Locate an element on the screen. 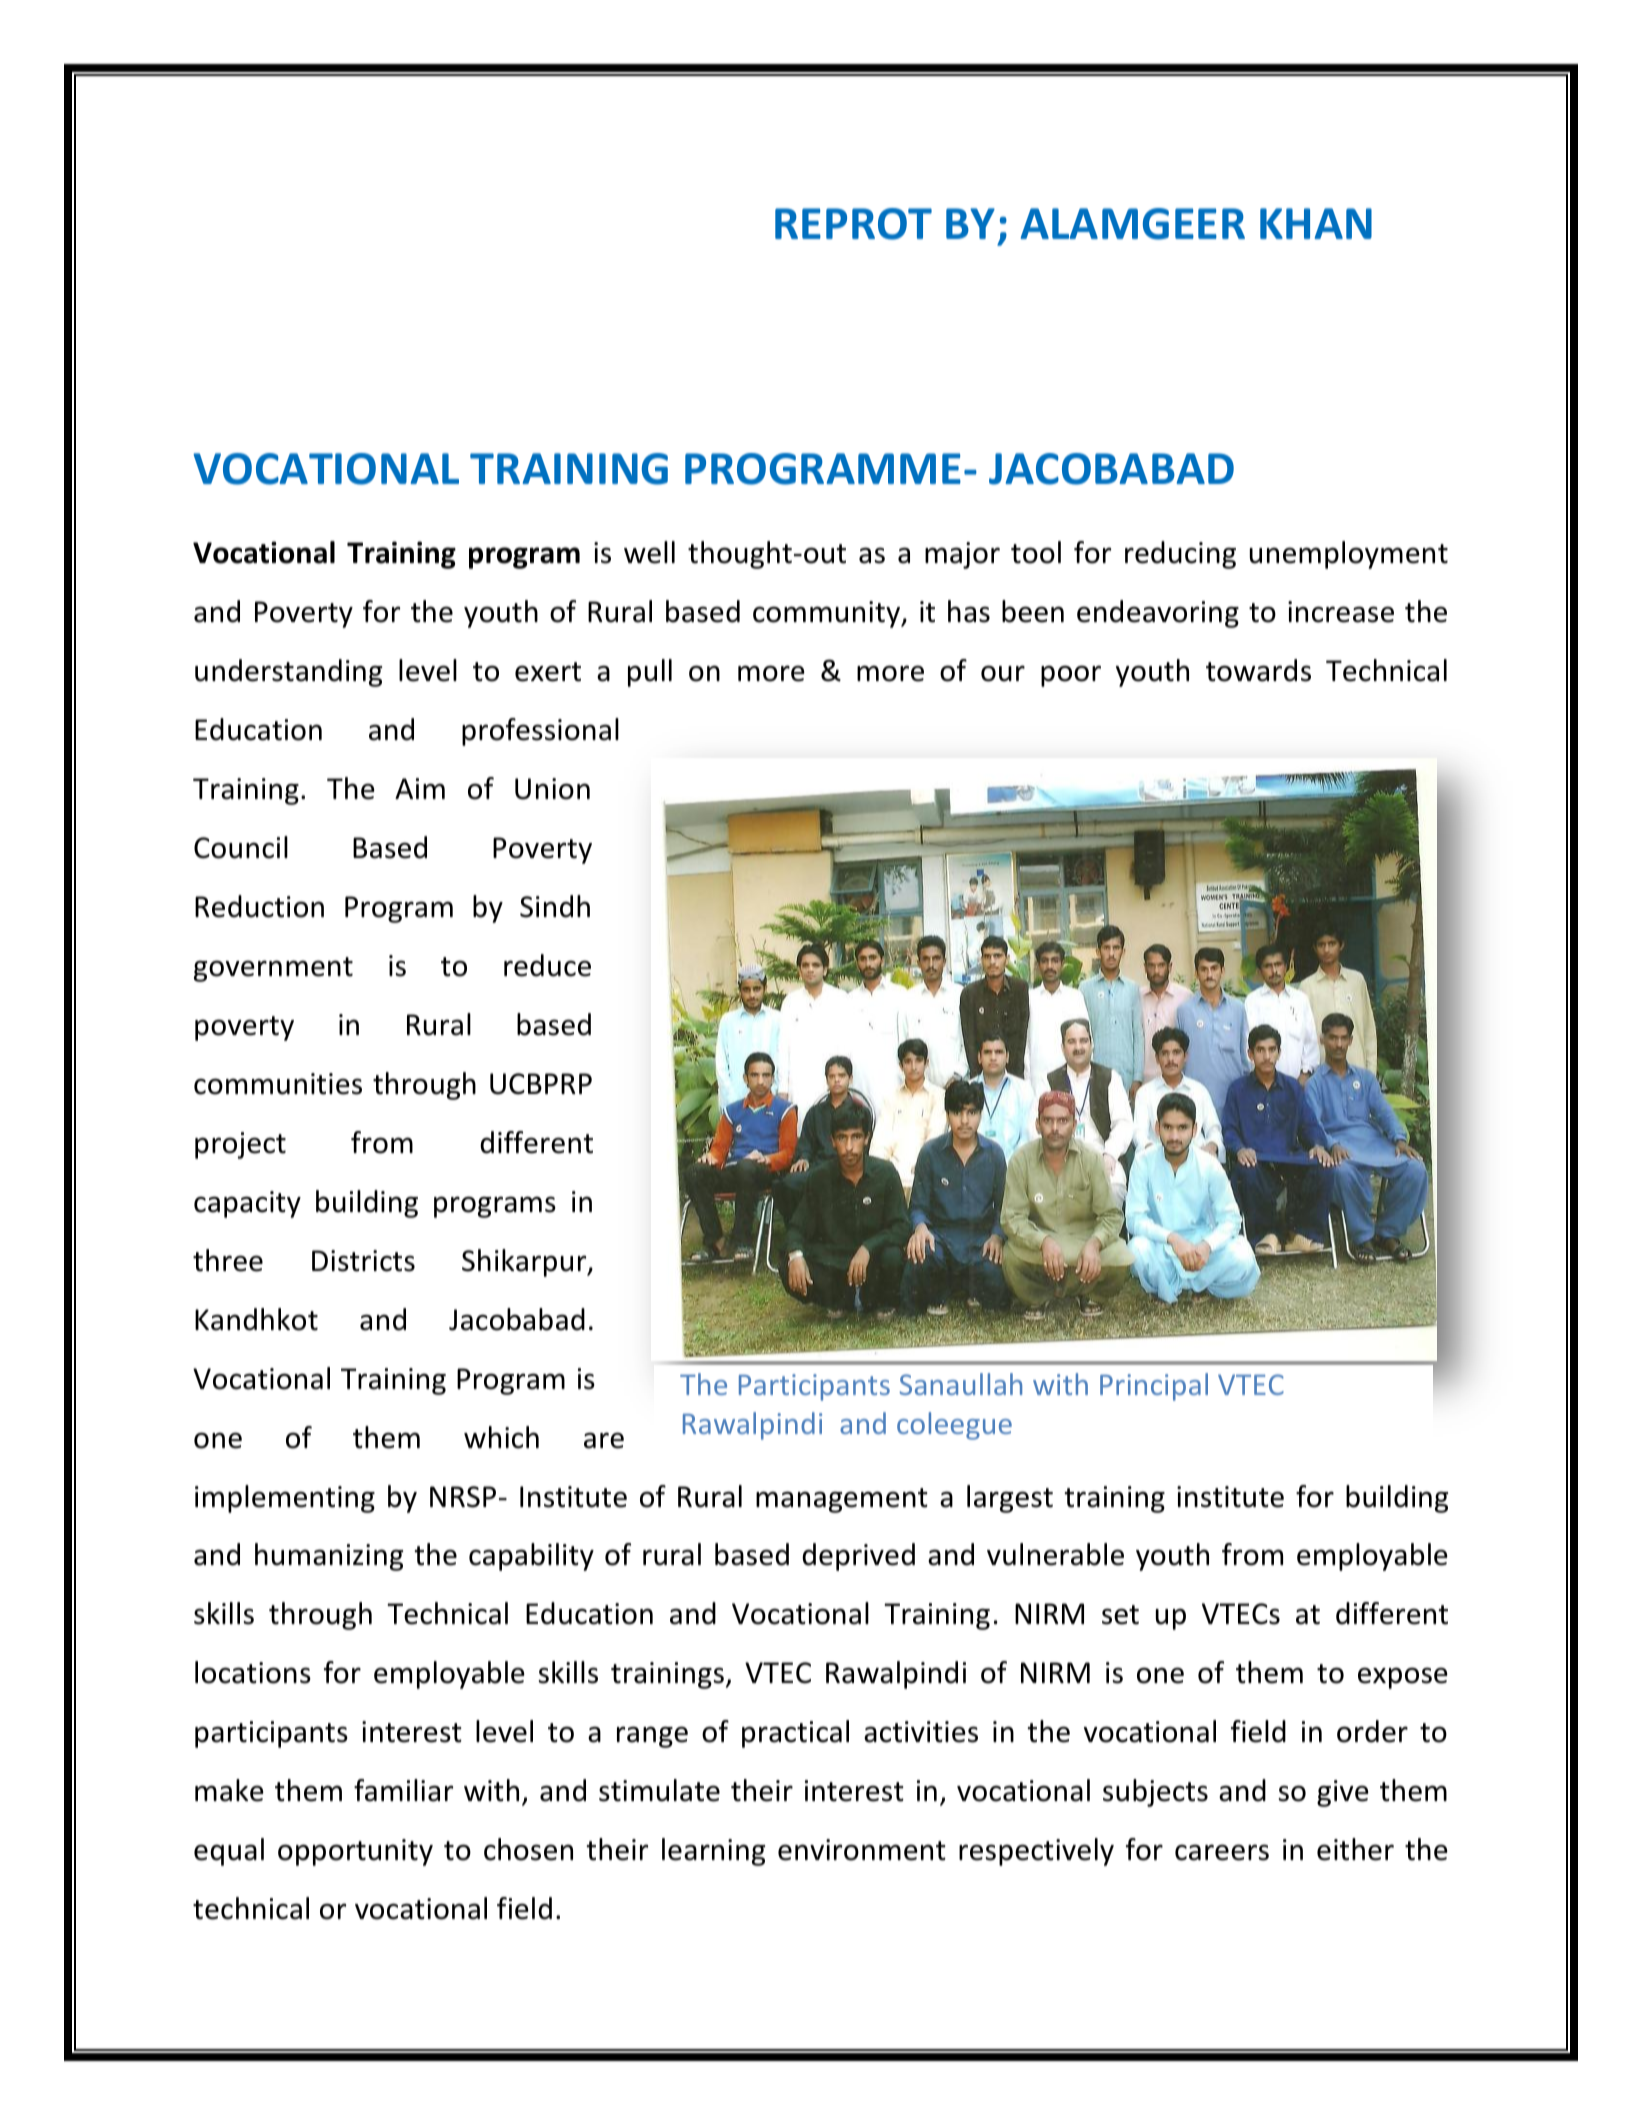 Image resolution: width=1642 pixels, height=2125 pixels. well is located at coordinates (649, 552).
